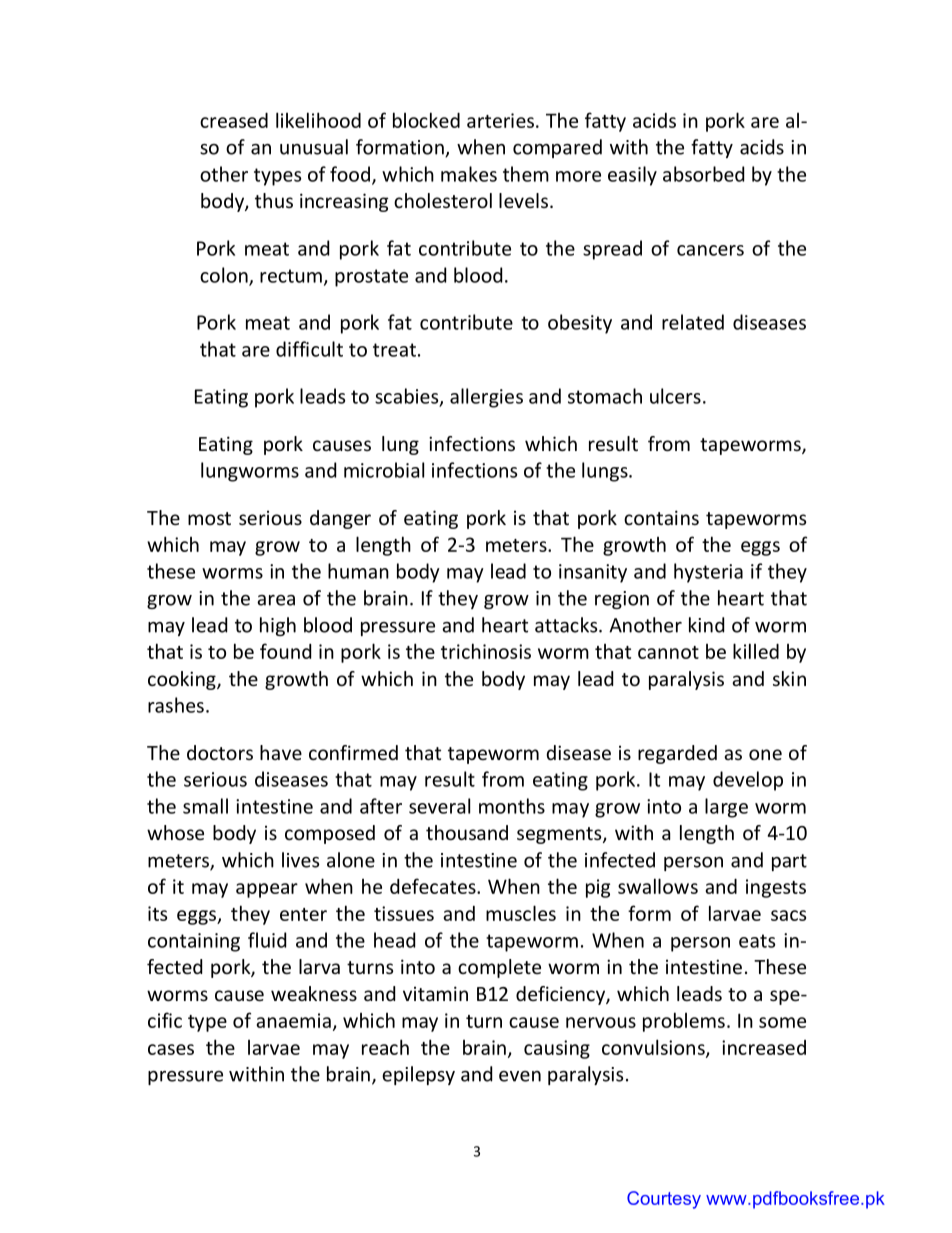 This page has height=1233, width=952. I want to click on absorbed, so click(703, 174).
